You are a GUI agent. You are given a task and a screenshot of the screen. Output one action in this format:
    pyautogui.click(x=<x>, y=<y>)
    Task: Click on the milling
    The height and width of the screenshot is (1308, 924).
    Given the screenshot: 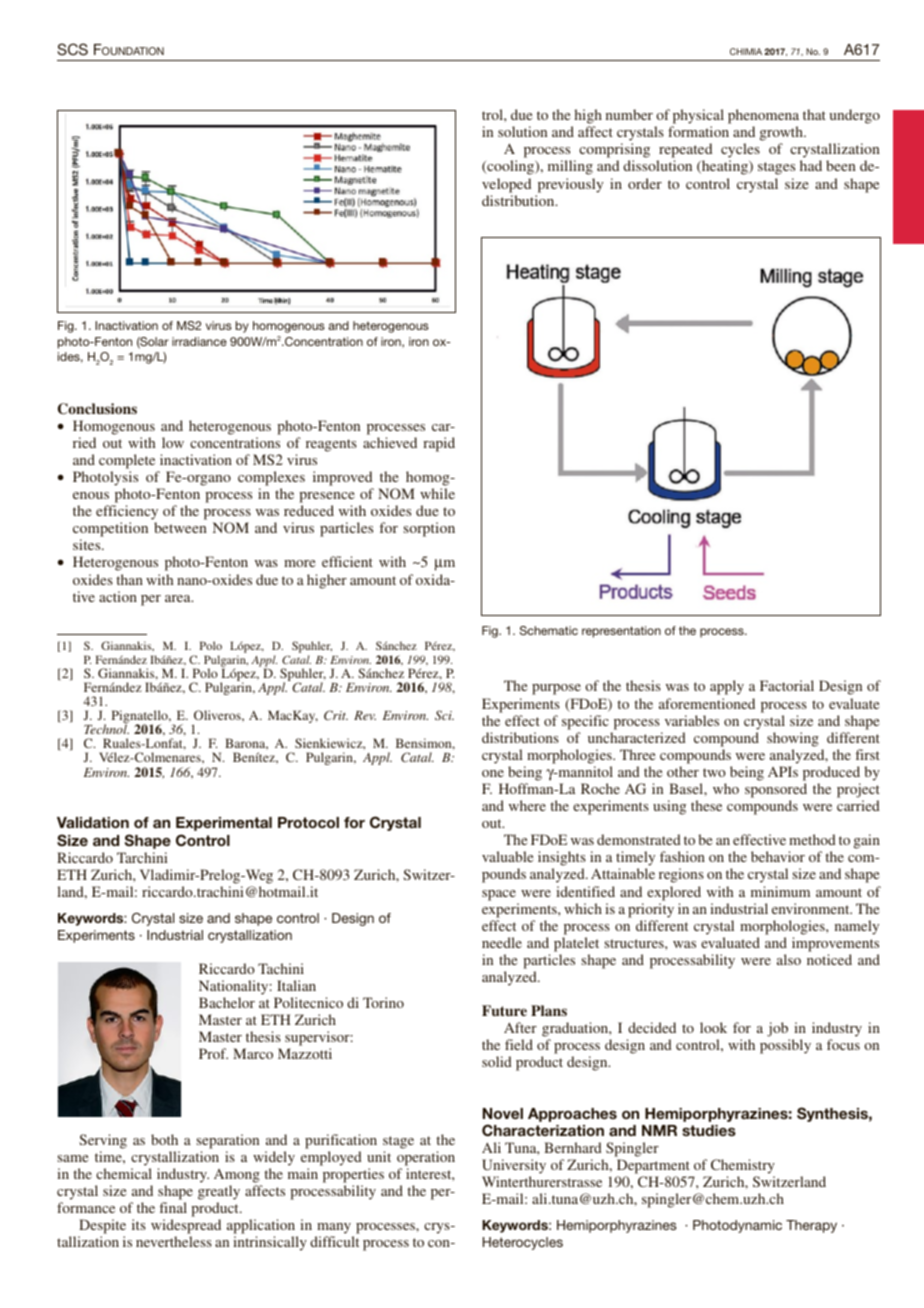 What is the action you would take?
    pyautogui.click(x=570, y=167)
